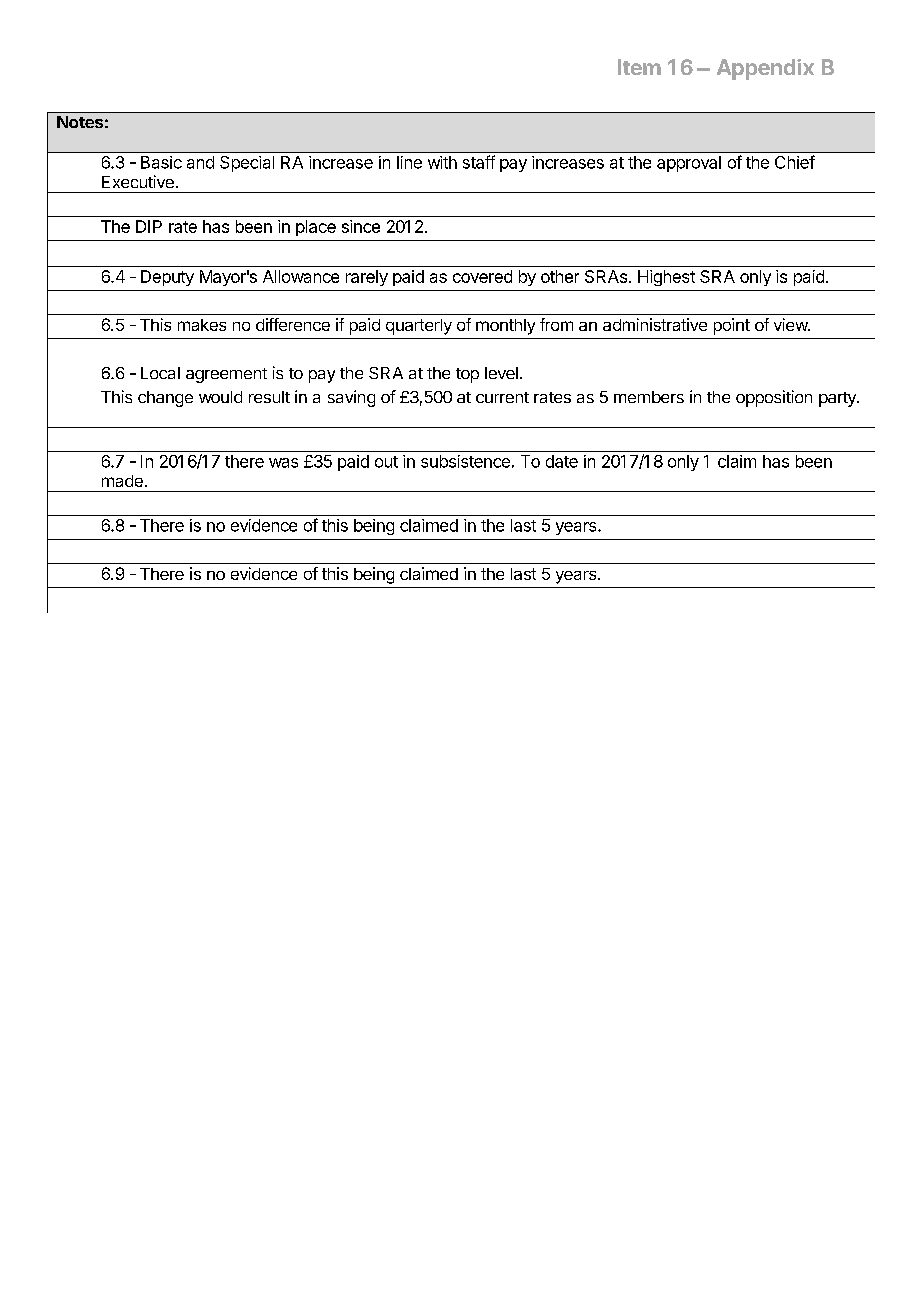 The image size is (924, 1308). Describe the element at coordinates (149, 226) in the screenshot. I see `DIP` at that location.
